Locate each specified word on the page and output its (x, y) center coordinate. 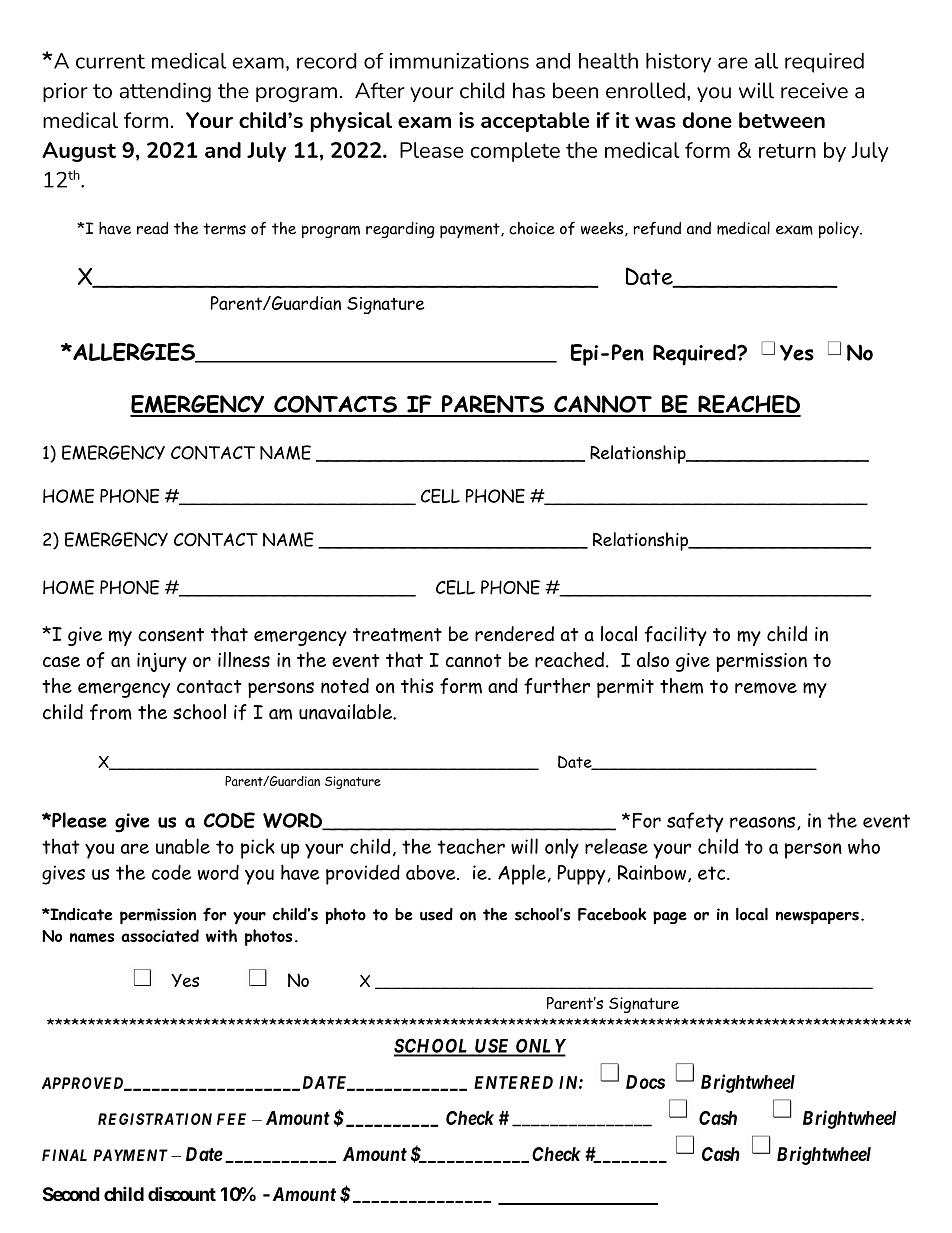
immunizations (459, 61)
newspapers (817, 918)
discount (182, 1193)
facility (675, 636)
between (782, 120)
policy (840, 229)
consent (171, 635)
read (152, 228)
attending (165, 92)
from (111, 712)
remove (766, 688)
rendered (514, 634)
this (417, 685)
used (436, 914)
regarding (400, 230)
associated (160, 935)
